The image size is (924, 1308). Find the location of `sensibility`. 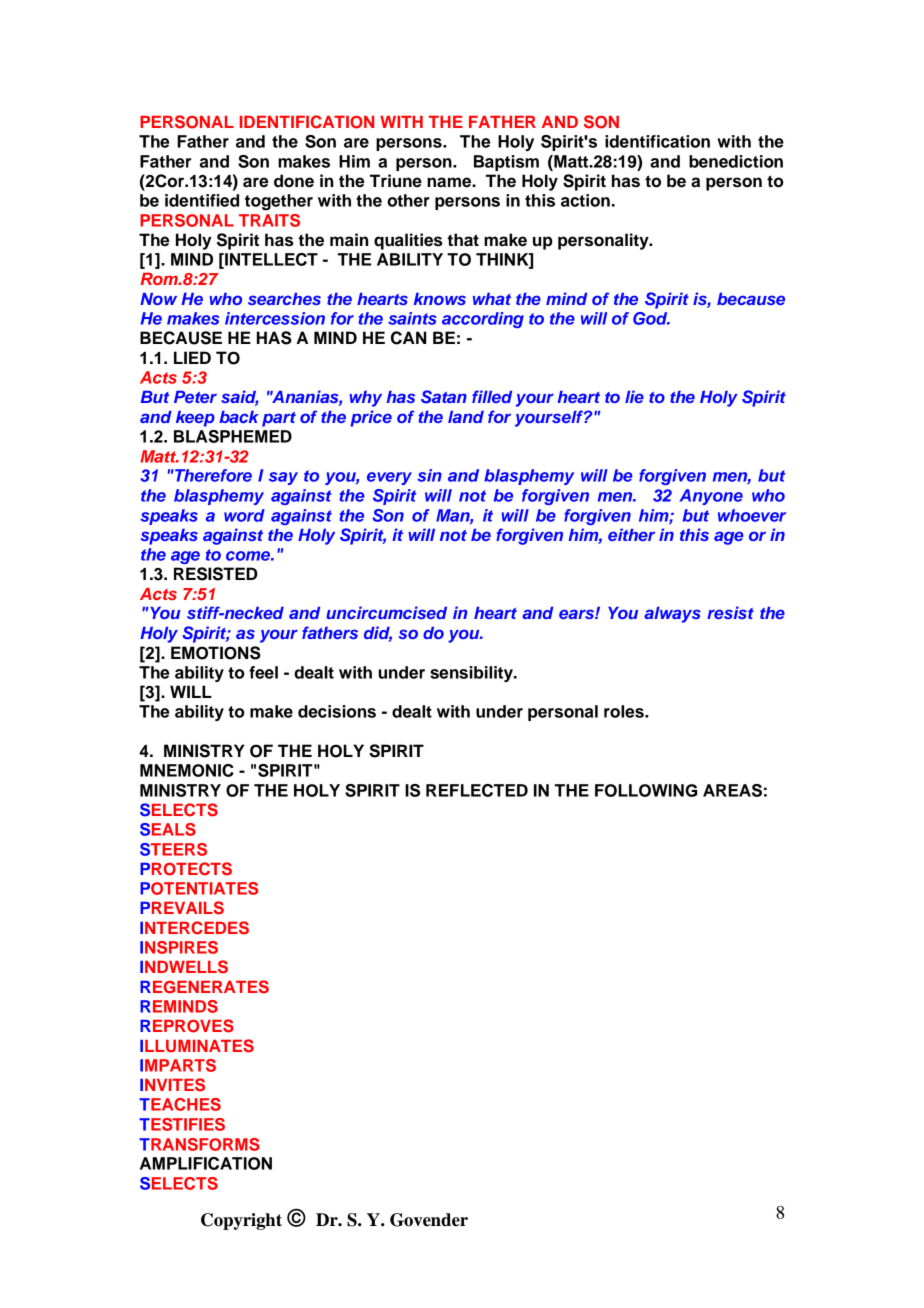

sensibility is located at coordinates (472, 674).
